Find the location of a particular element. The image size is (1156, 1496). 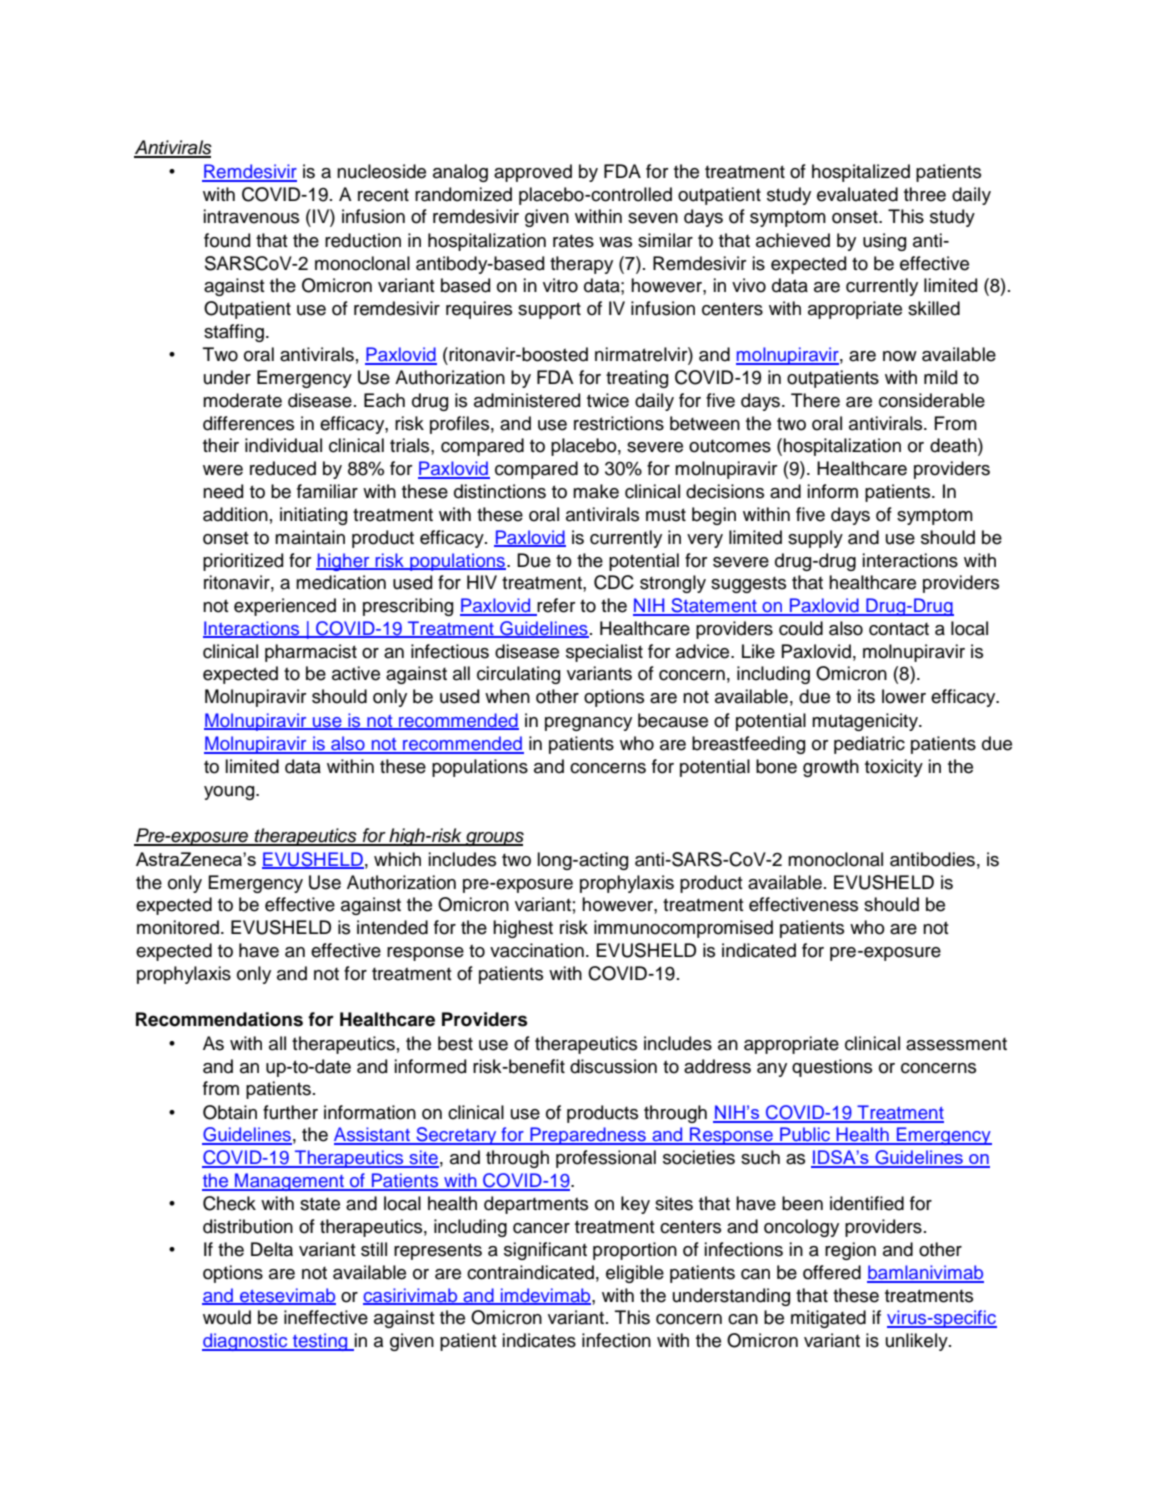

intravenous is located at coordinates (251, 216).
